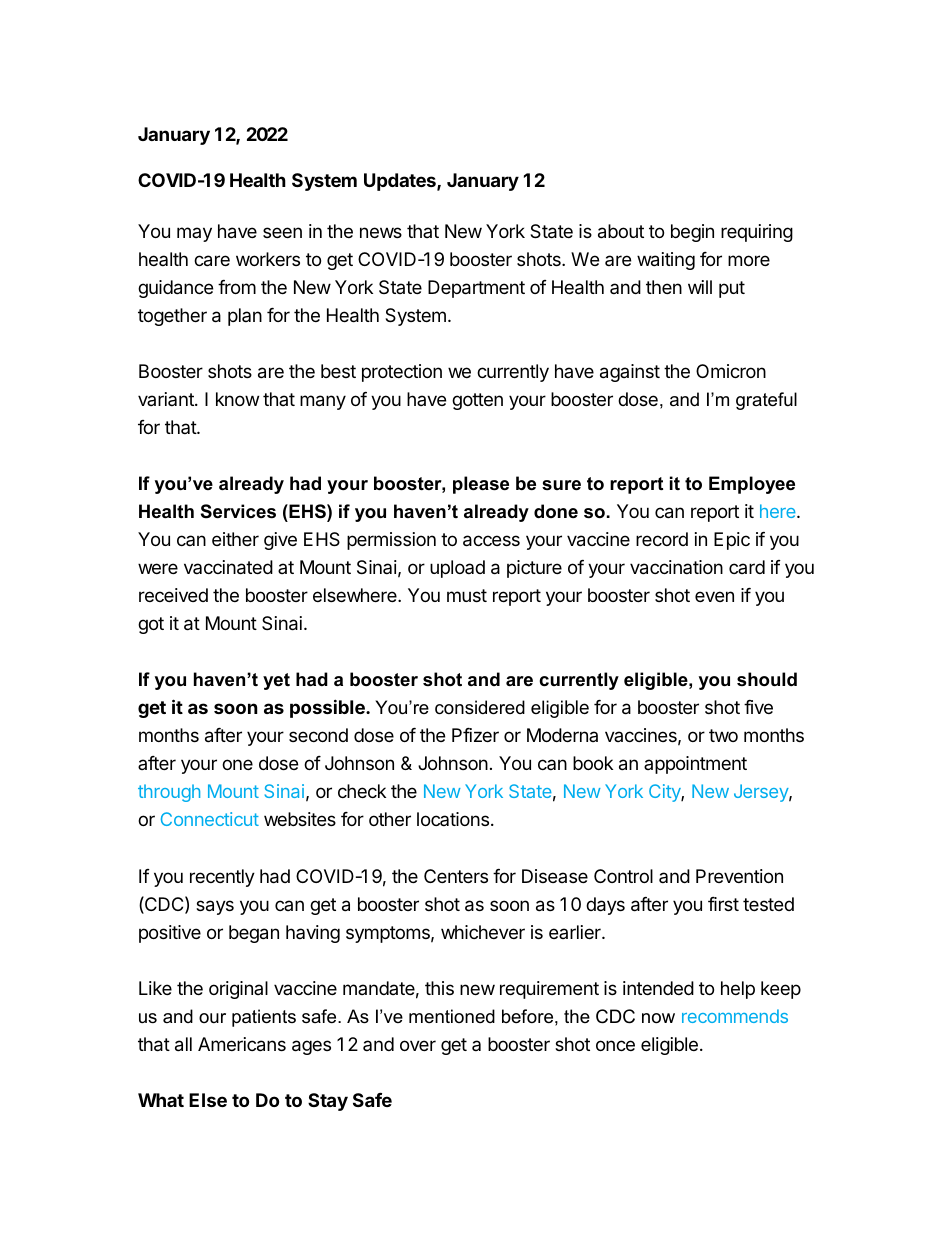 This document has width=952, height=1233. Describe the element at coordinates (692, 233) in the document. I see `begin` at that location.
